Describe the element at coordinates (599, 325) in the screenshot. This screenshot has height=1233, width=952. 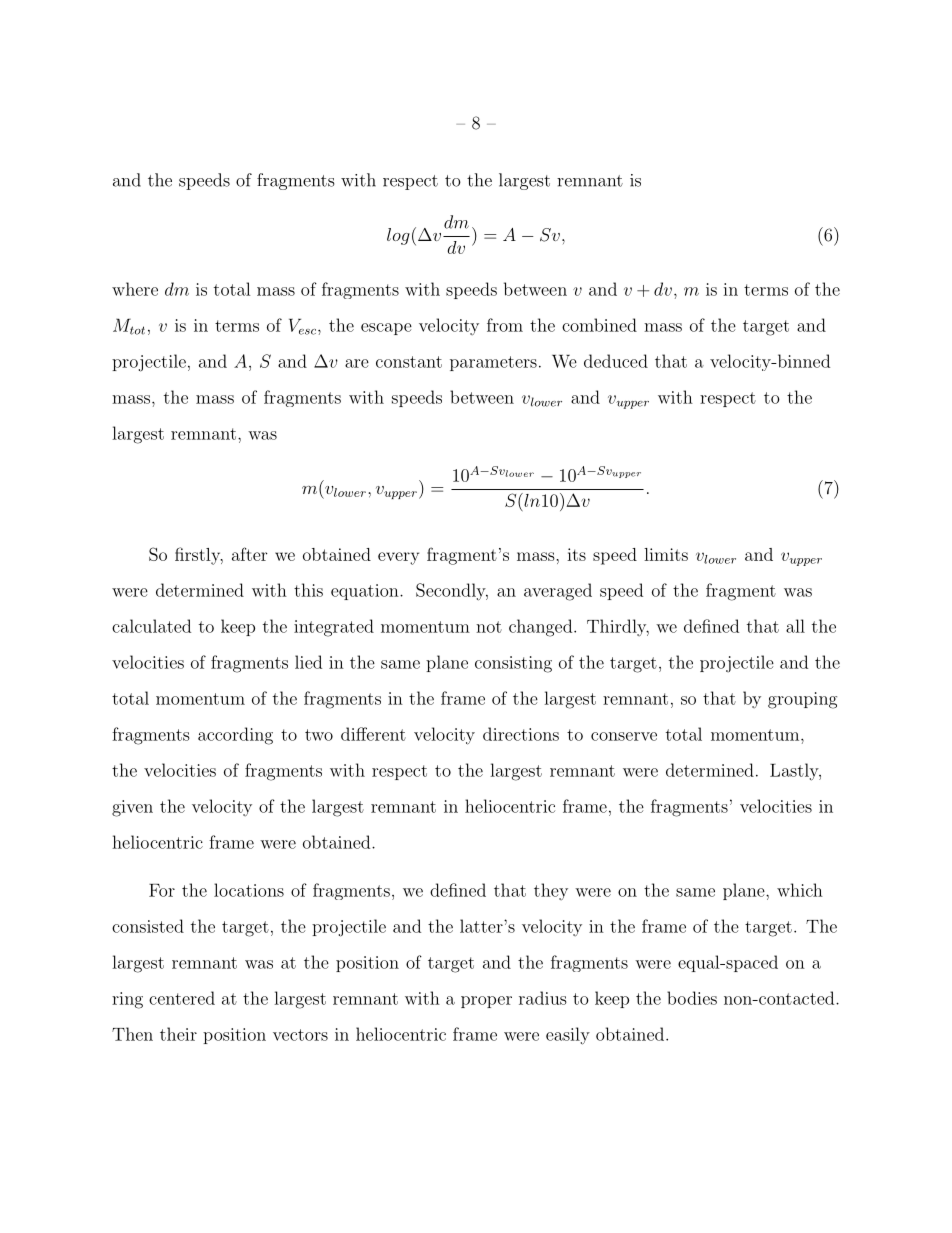
I see `combined` at that location.
